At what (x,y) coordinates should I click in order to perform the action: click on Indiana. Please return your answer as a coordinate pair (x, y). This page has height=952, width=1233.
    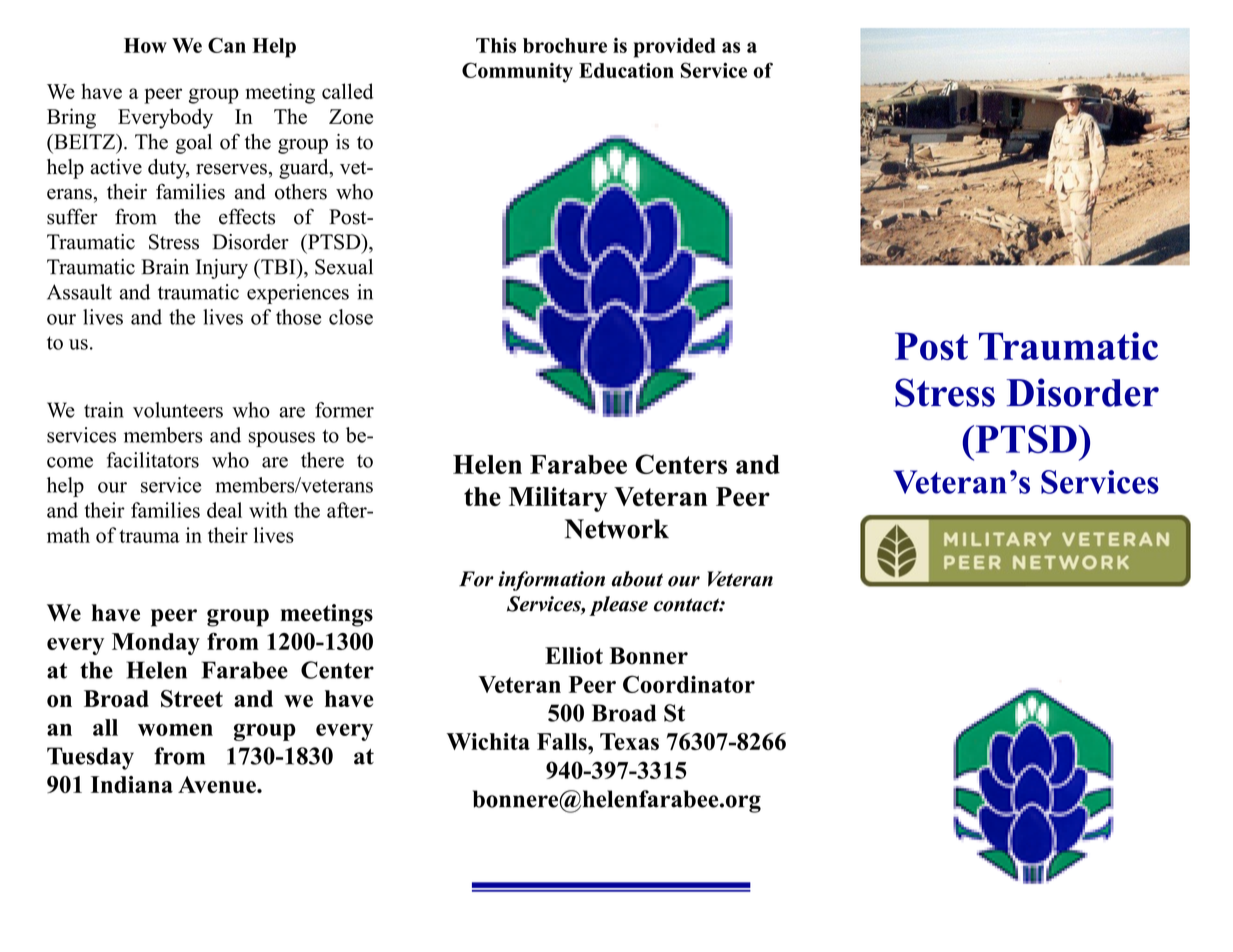
    Looking at the image, I should click on (132, 784).
